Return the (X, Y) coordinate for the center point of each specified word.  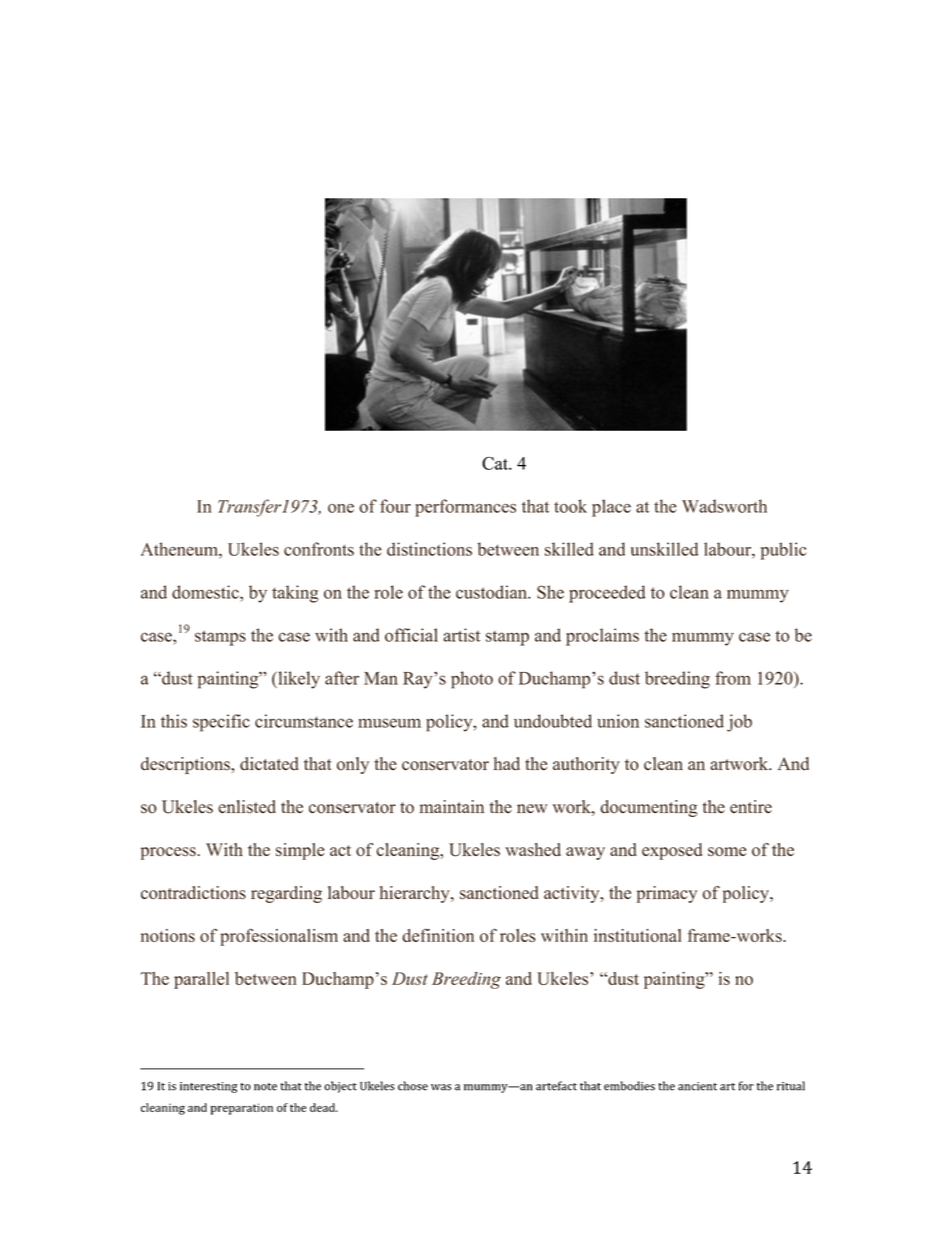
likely (298, 680)
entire (751, 807)
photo (472, 680)
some (727, 851)
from (733, 678)
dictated (269, 764)
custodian (492, 592)
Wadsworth (724, 506)
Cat (496, 463)
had (507, 764)
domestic (206, 592)
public (783, 551)
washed (533, 850)
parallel (201, 980)
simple (300, 851)
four (395, 506)
